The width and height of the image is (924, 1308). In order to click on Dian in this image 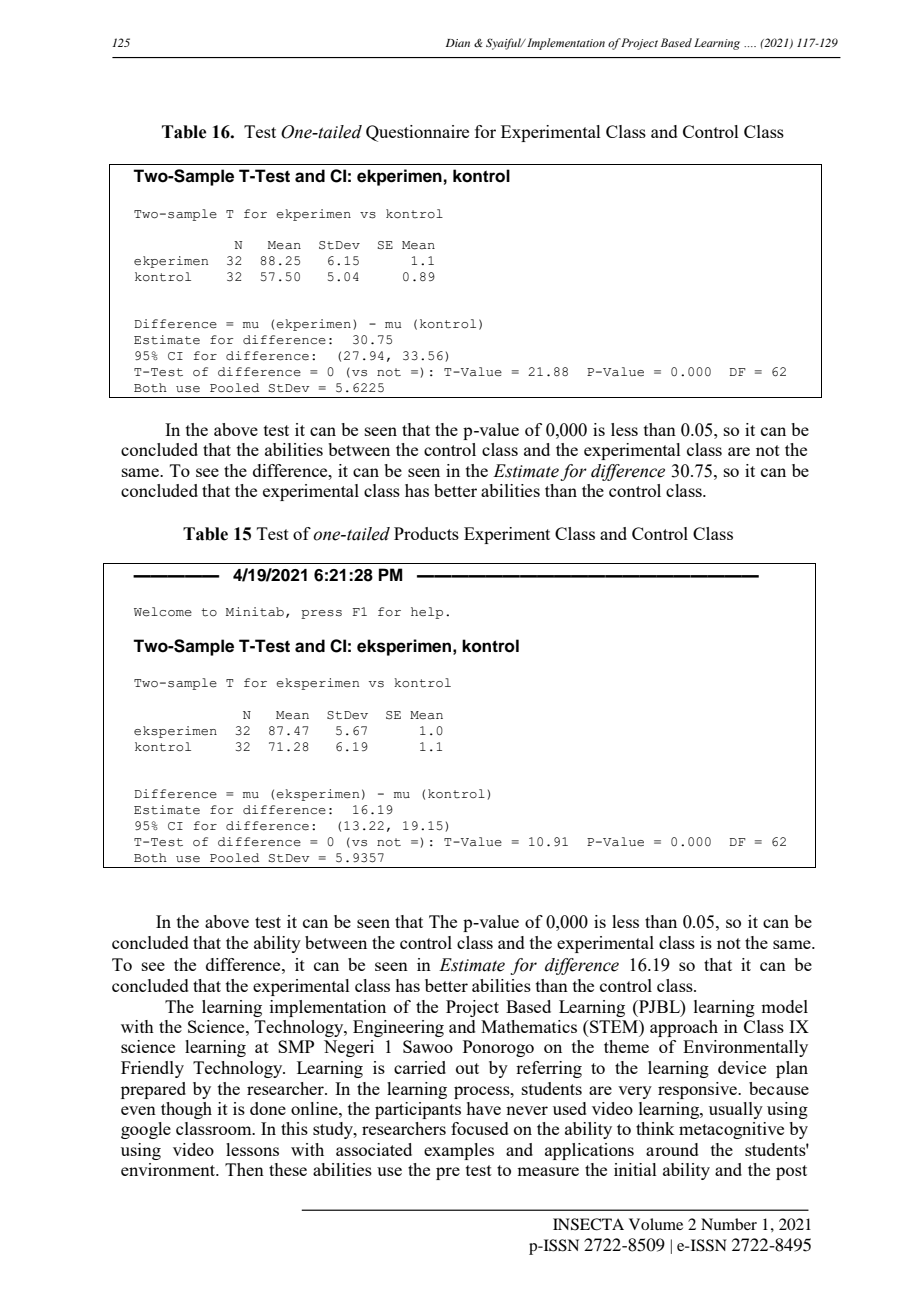, I will do `click(458, 43)`.
